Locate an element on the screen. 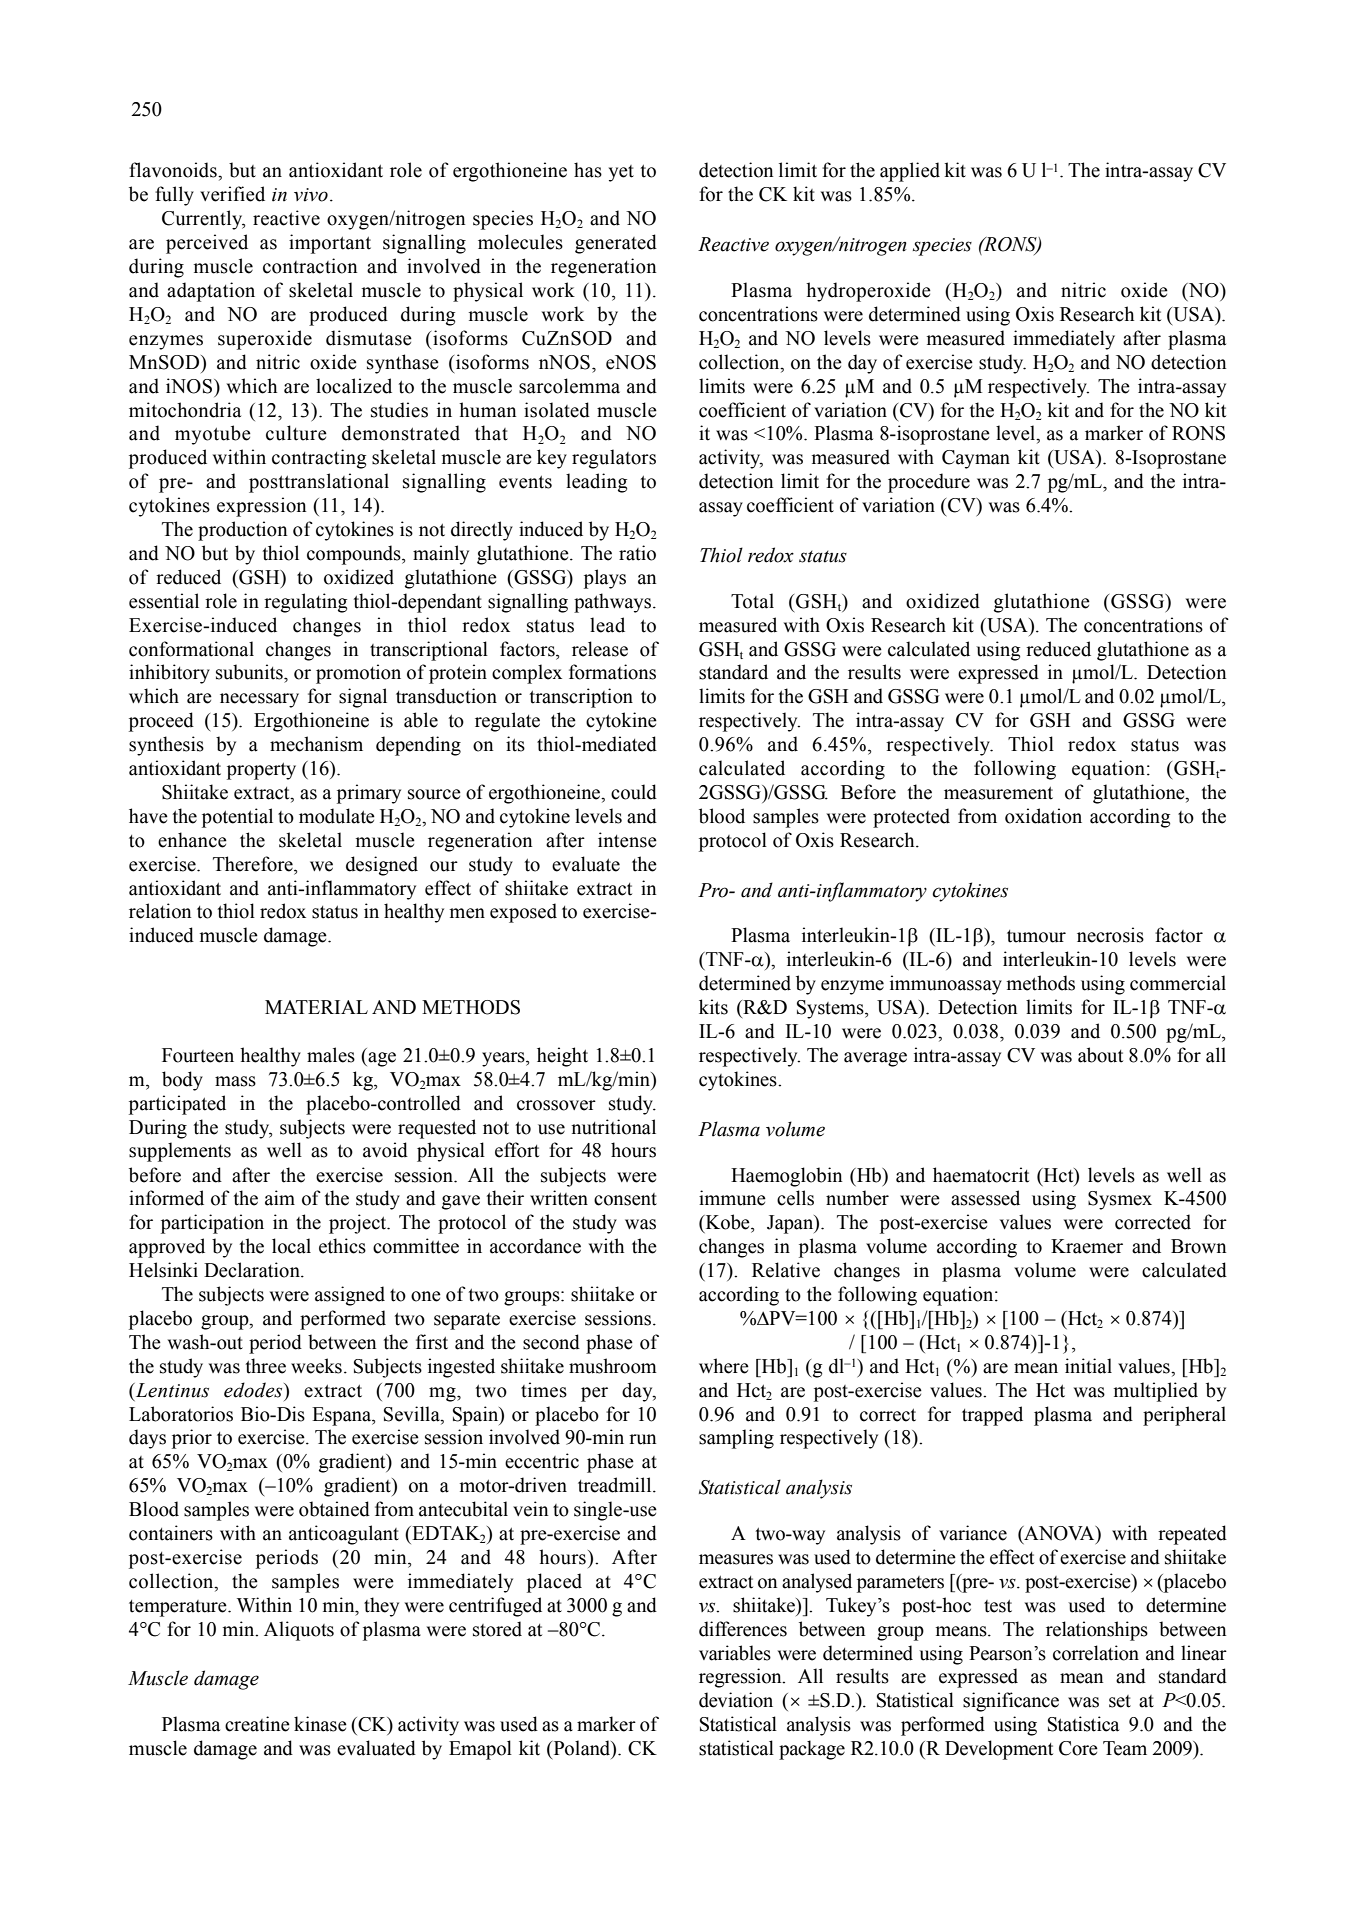 The width and height of the screenshot is (1355, 1917). formations is located at coordinates (612, 672).
